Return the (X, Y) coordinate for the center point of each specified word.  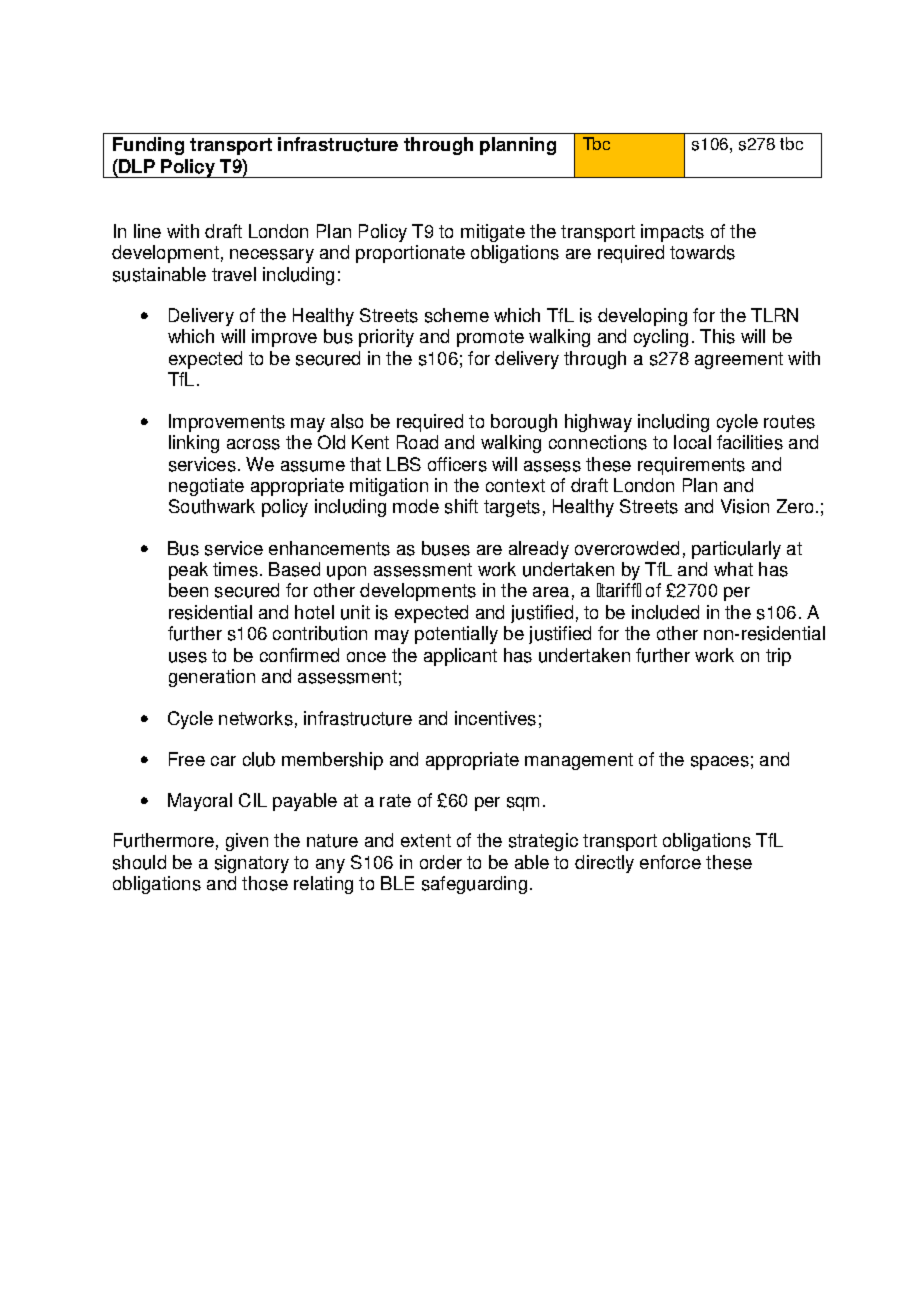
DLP (136, 166)
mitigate (493, 233)
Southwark (212, 506)
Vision (745, 506)
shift (461, 506)
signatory (252, 864)
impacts (672, 233)
